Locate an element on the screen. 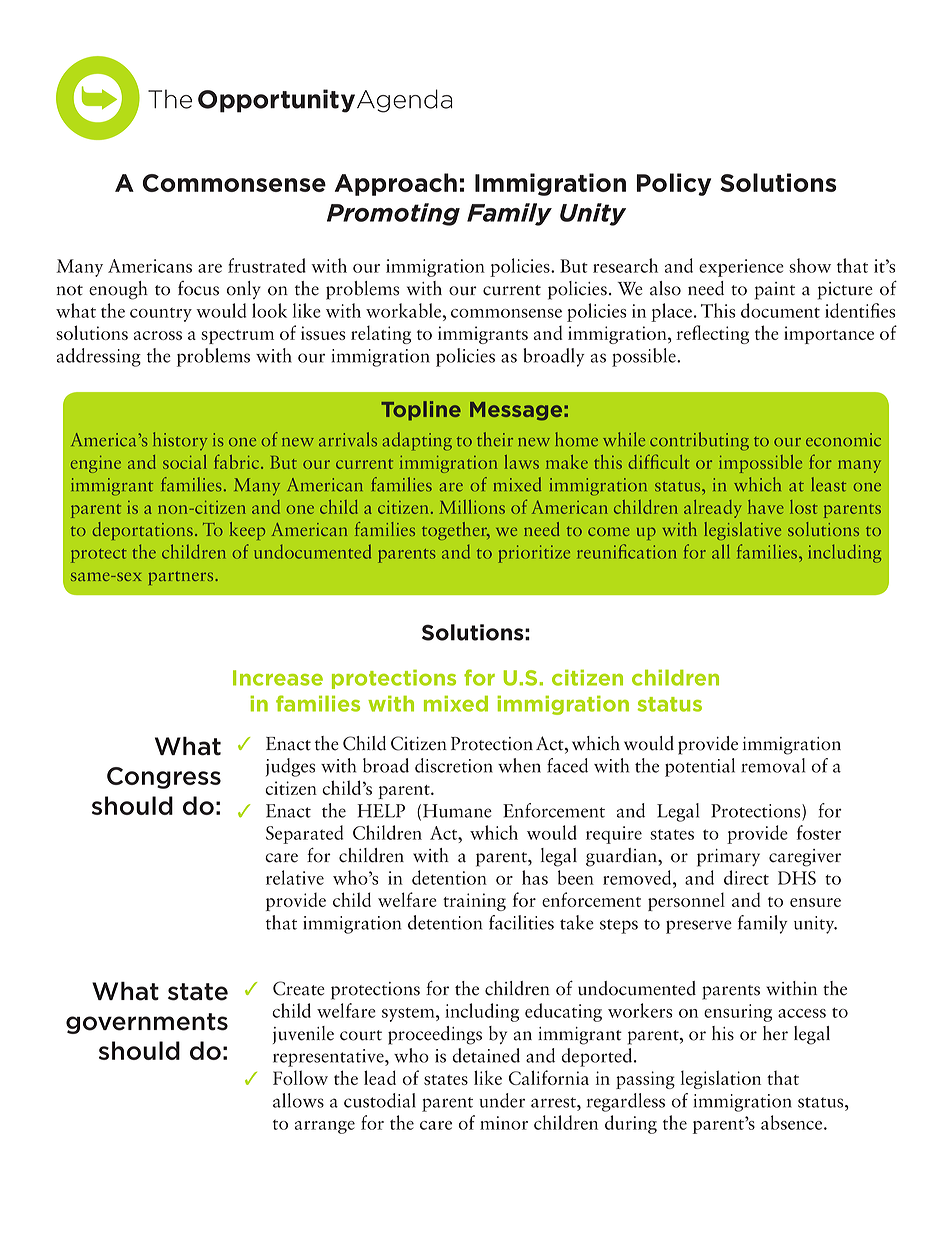  Promoting is located at coordinates (393, 214).
